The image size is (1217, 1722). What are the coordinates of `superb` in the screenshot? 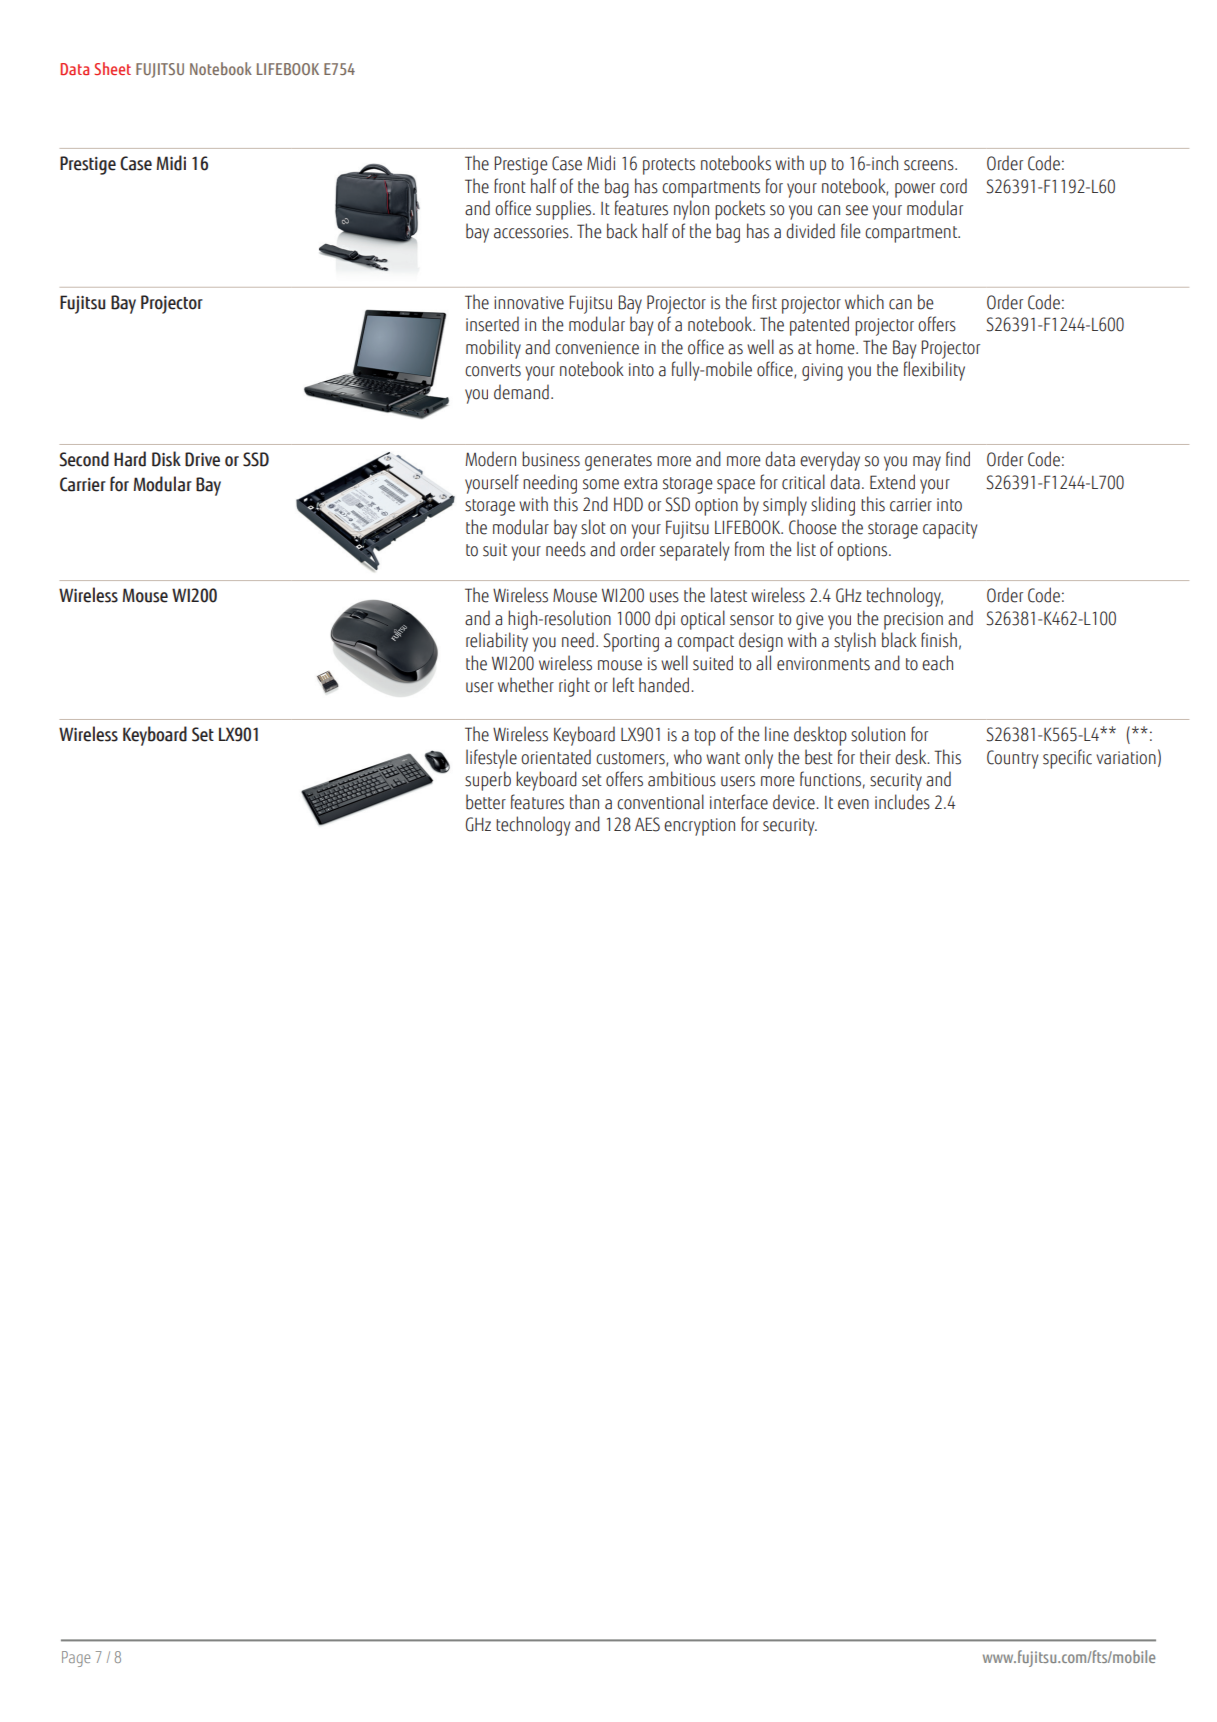 It's located at (488, 781).
